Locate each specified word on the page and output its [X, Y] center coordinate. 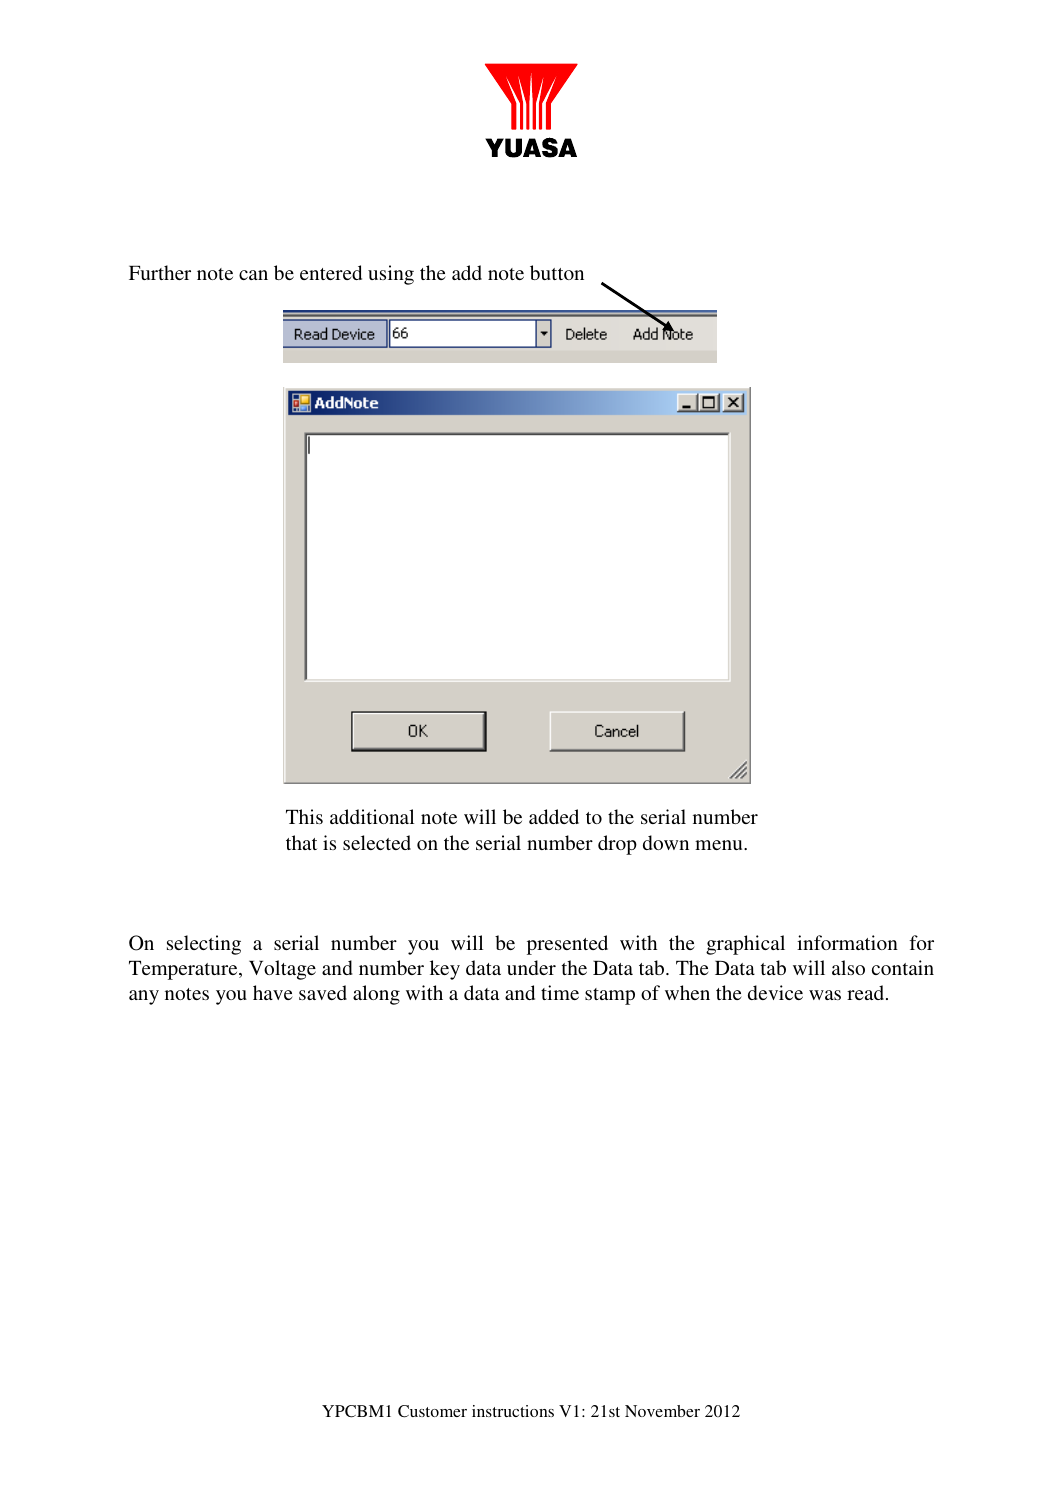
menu [720, 845]
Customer [432, 1411]
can [253, 275]
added [554, 816]
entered [331, 272]
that [301, 842]
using [391, 275]
